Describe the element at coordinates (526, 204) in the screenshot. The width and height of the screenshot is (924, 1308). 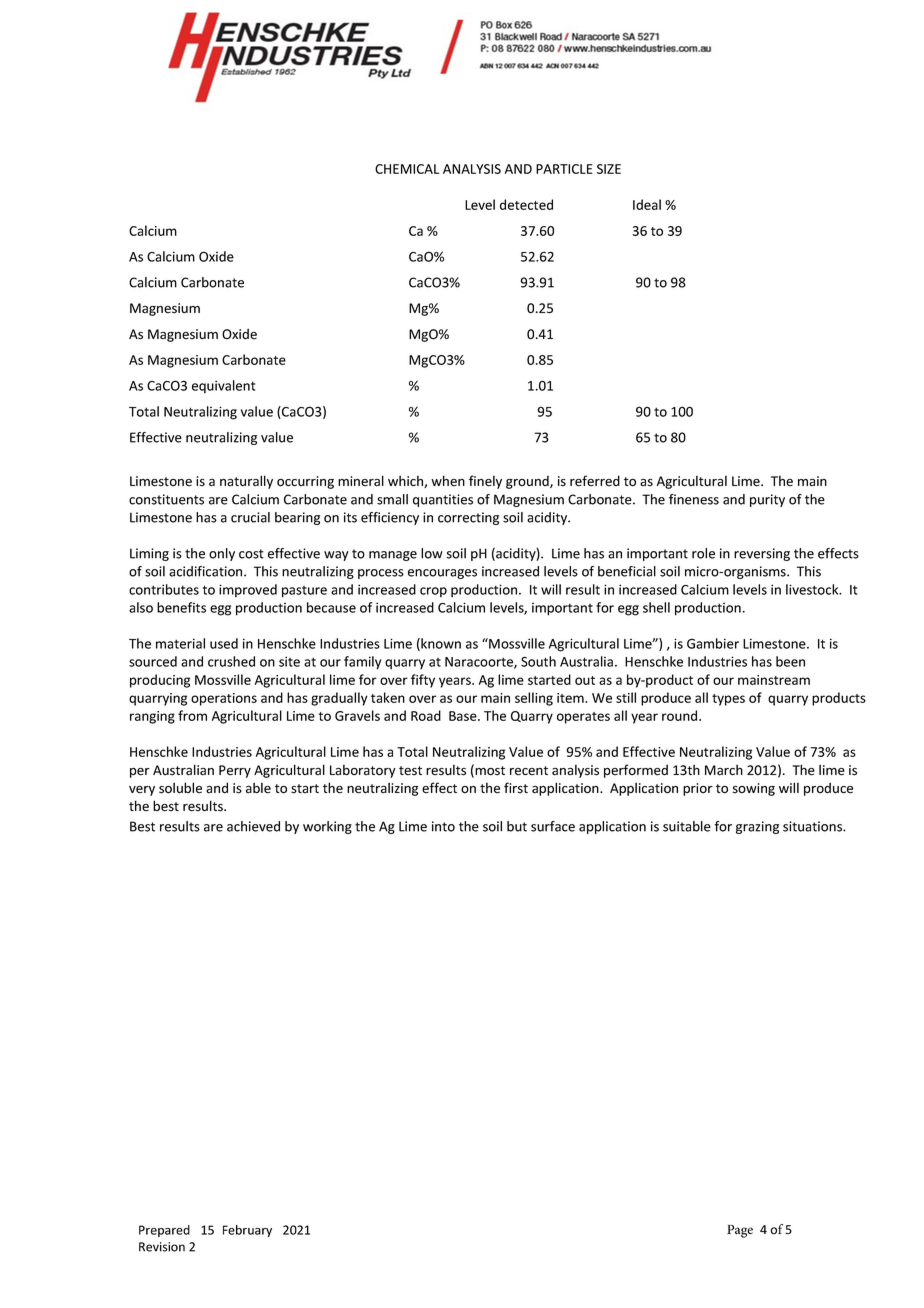
I see `detected` at that location.
